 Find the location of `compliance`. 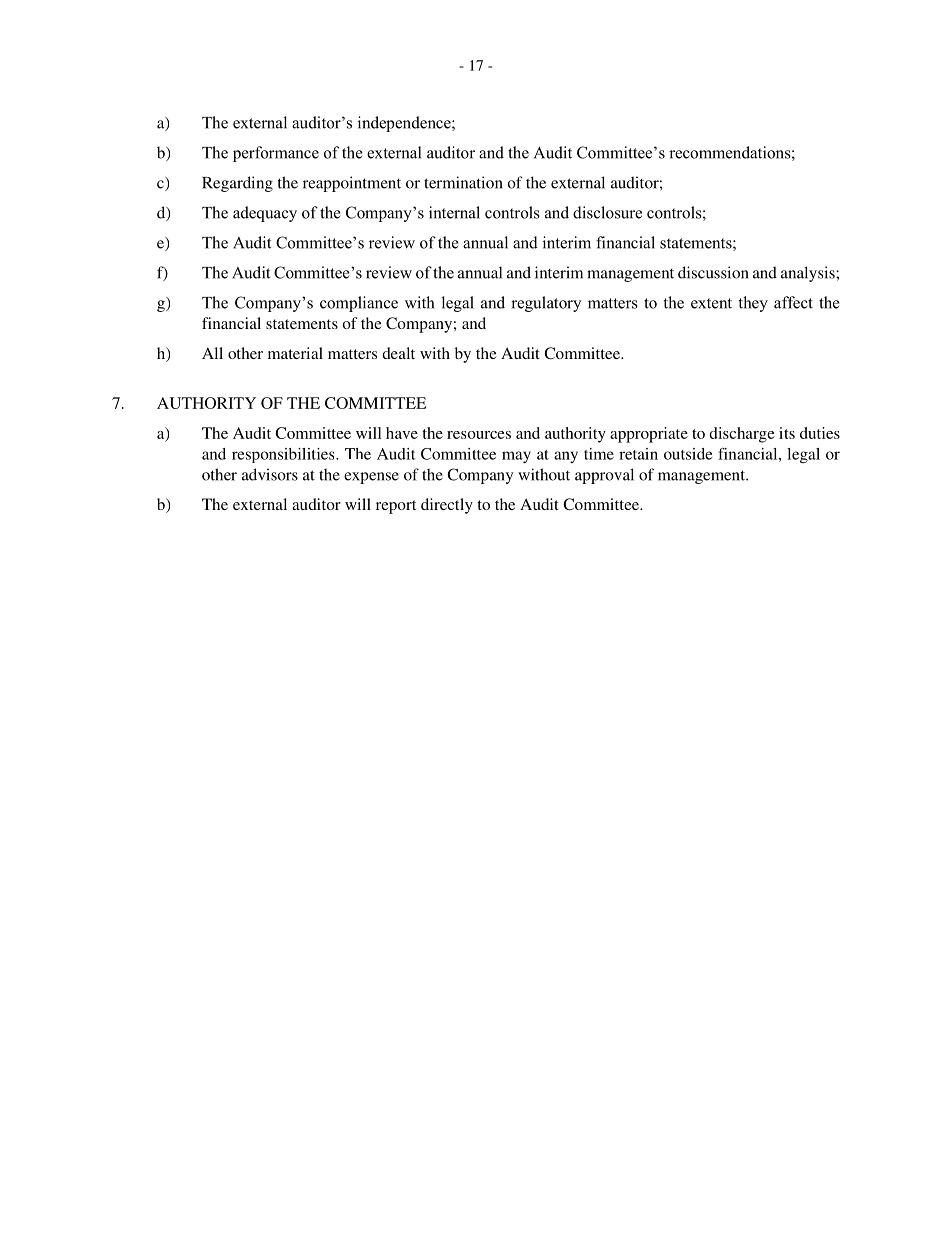

compliance is located at coordinates (359, 304).
